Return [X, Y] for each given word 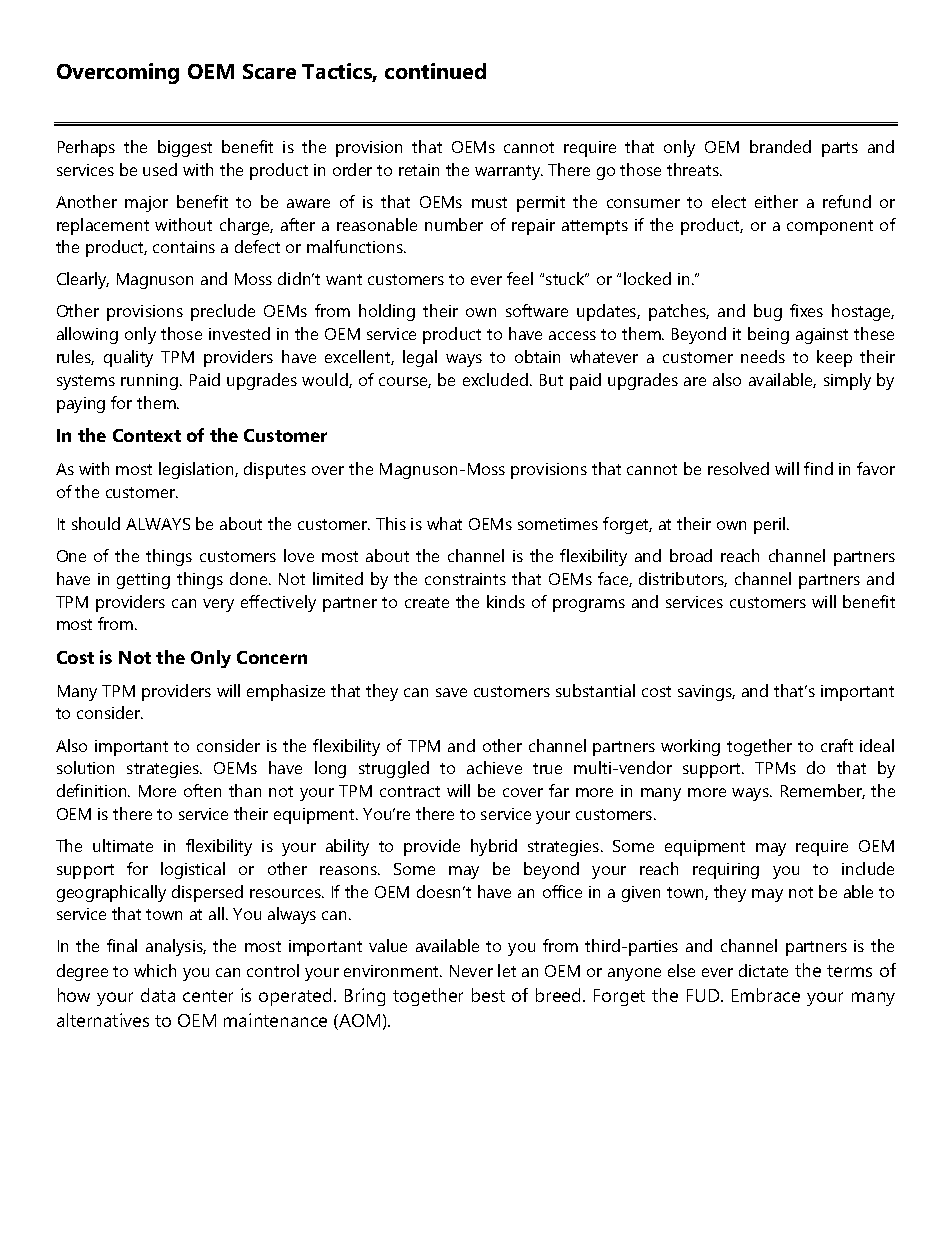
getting [143, 581]
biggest [185, 148]
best [488, 995]
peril [771, 525]
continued [435, 71]
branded [780, 146]
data [158, 995]
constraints [465, 579]
